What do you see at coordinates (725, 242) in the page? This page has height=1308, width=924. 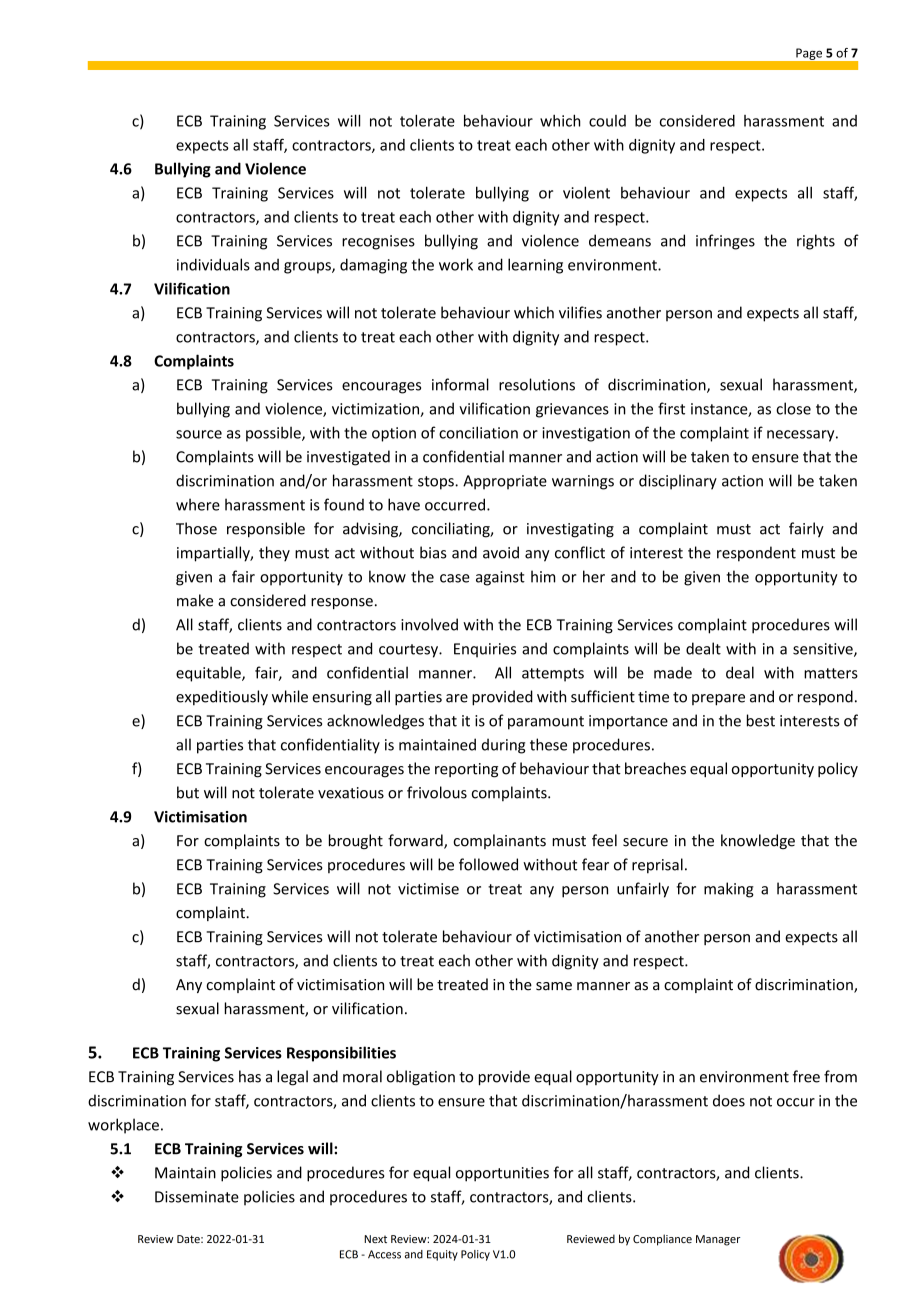 I see `infringes` at bounding box center [725, 242].
